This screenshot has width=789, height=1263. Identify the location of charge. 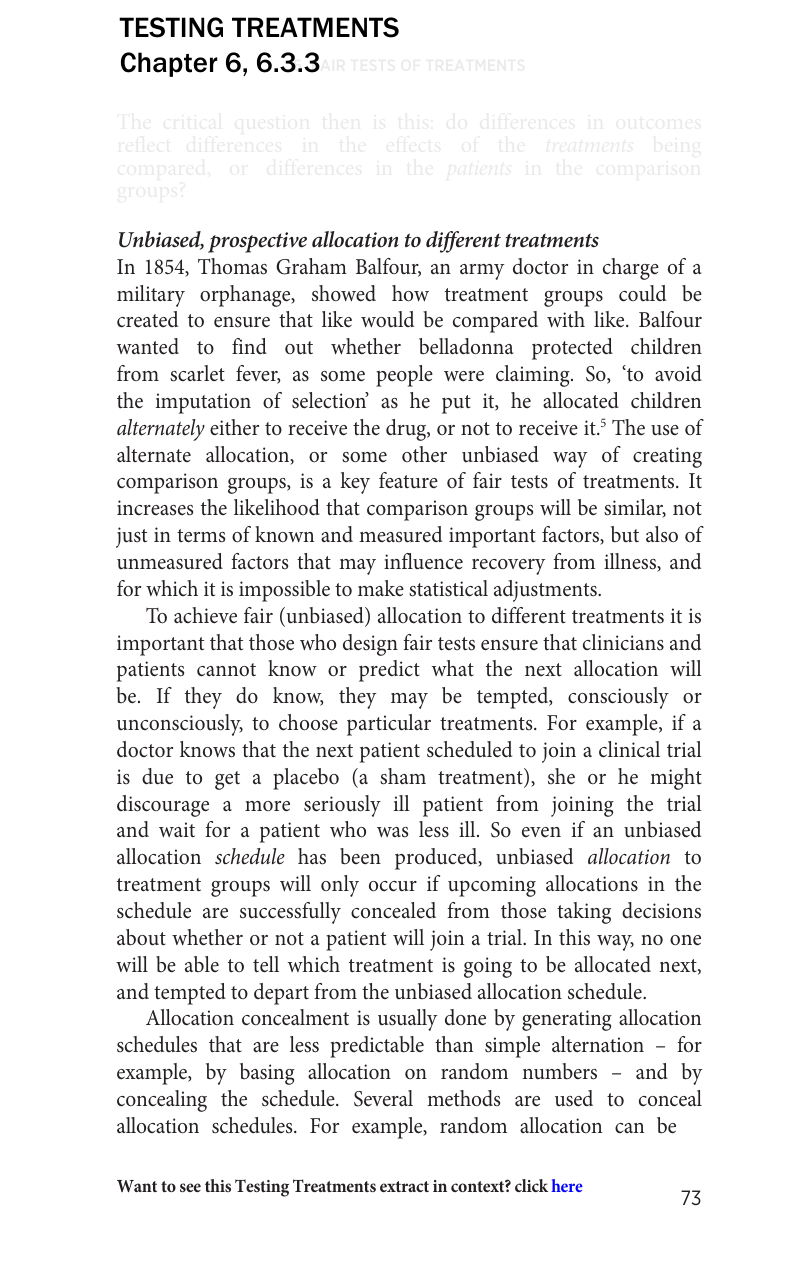
(631, 269).
